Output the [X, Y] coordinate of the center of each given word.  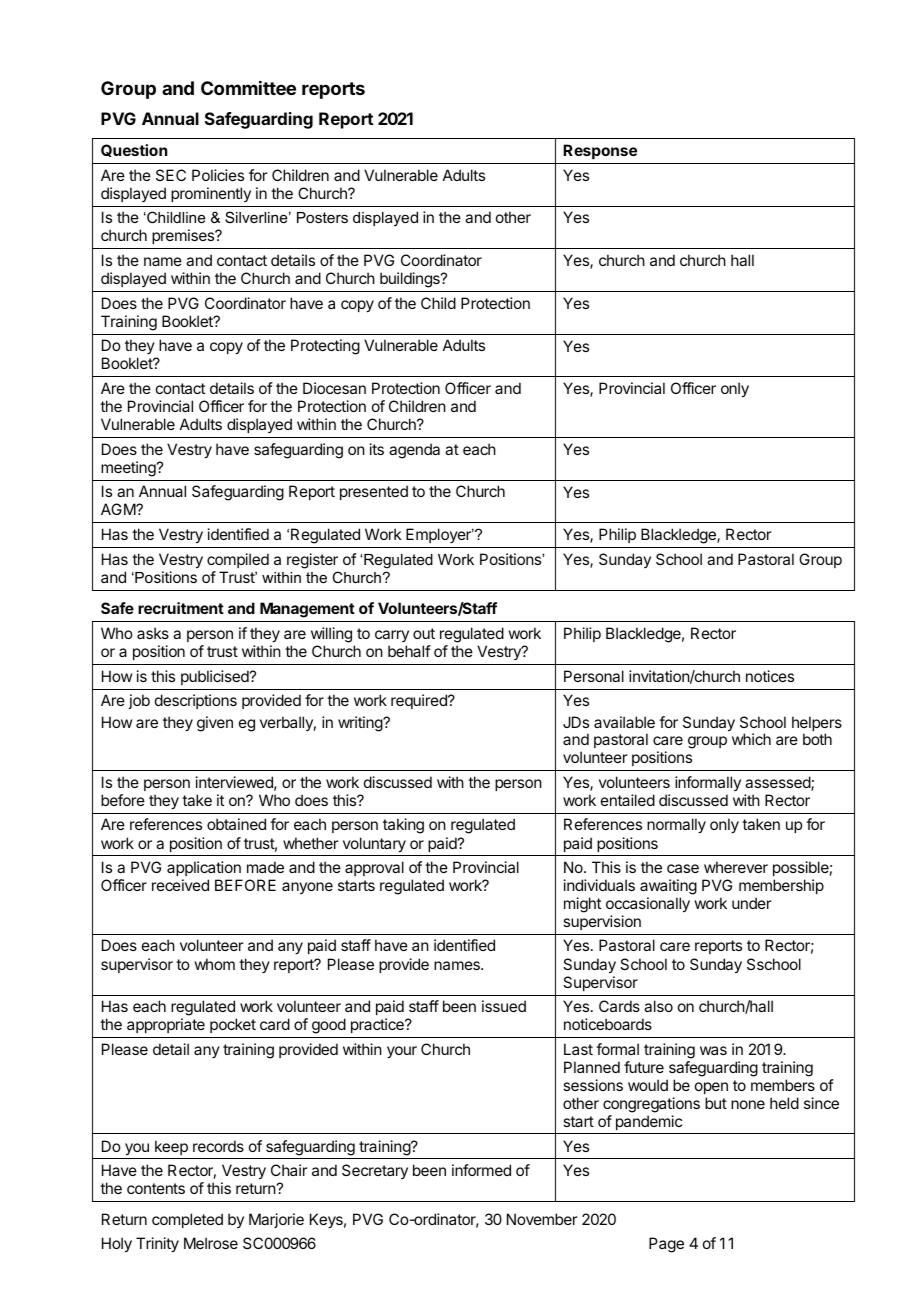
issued [504, 1006]
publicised [216, 677]
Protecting [325, 347]
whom [215, 964]
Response [600, 151]
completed [187, 1220]
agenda [414, 451]
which [751, 739]
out [424, 633]
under [752, 903]
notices [770, 676]
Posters [322, 217]
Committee [248, 88]
